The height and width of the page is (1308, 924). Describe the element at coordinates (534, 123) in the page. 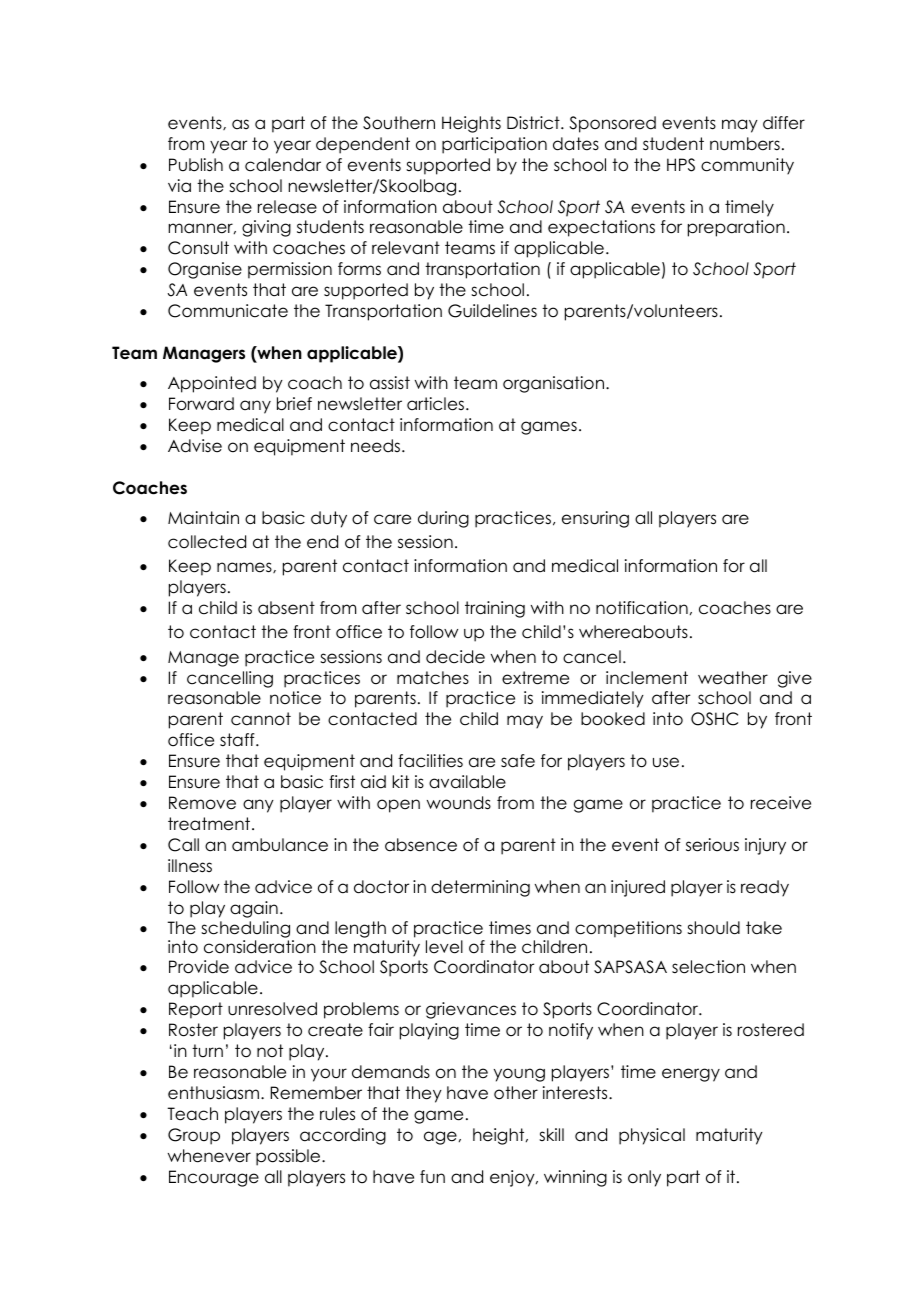

I see `District` at that location.
